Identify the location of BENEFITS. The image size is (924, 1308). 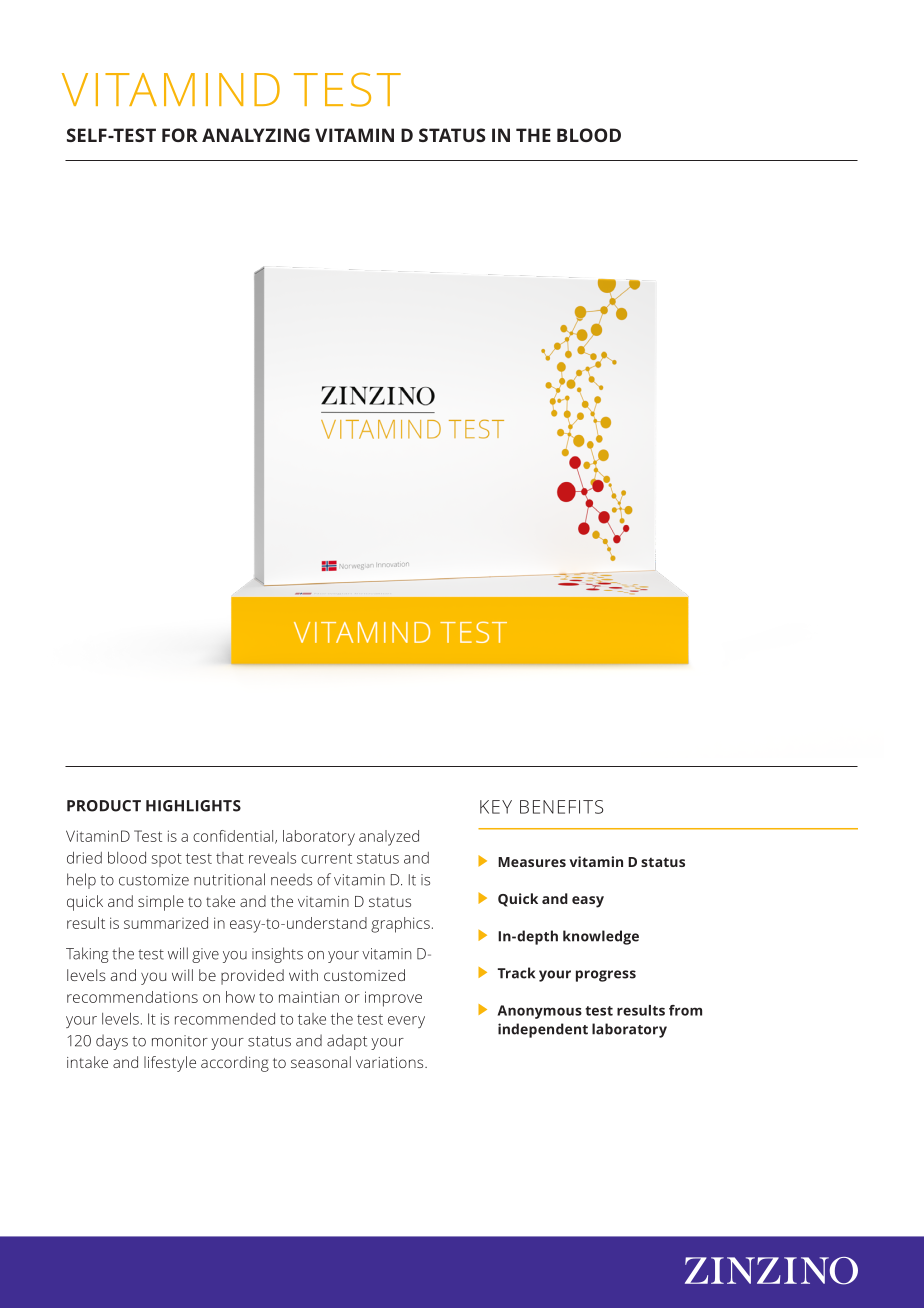
(561, 807).
